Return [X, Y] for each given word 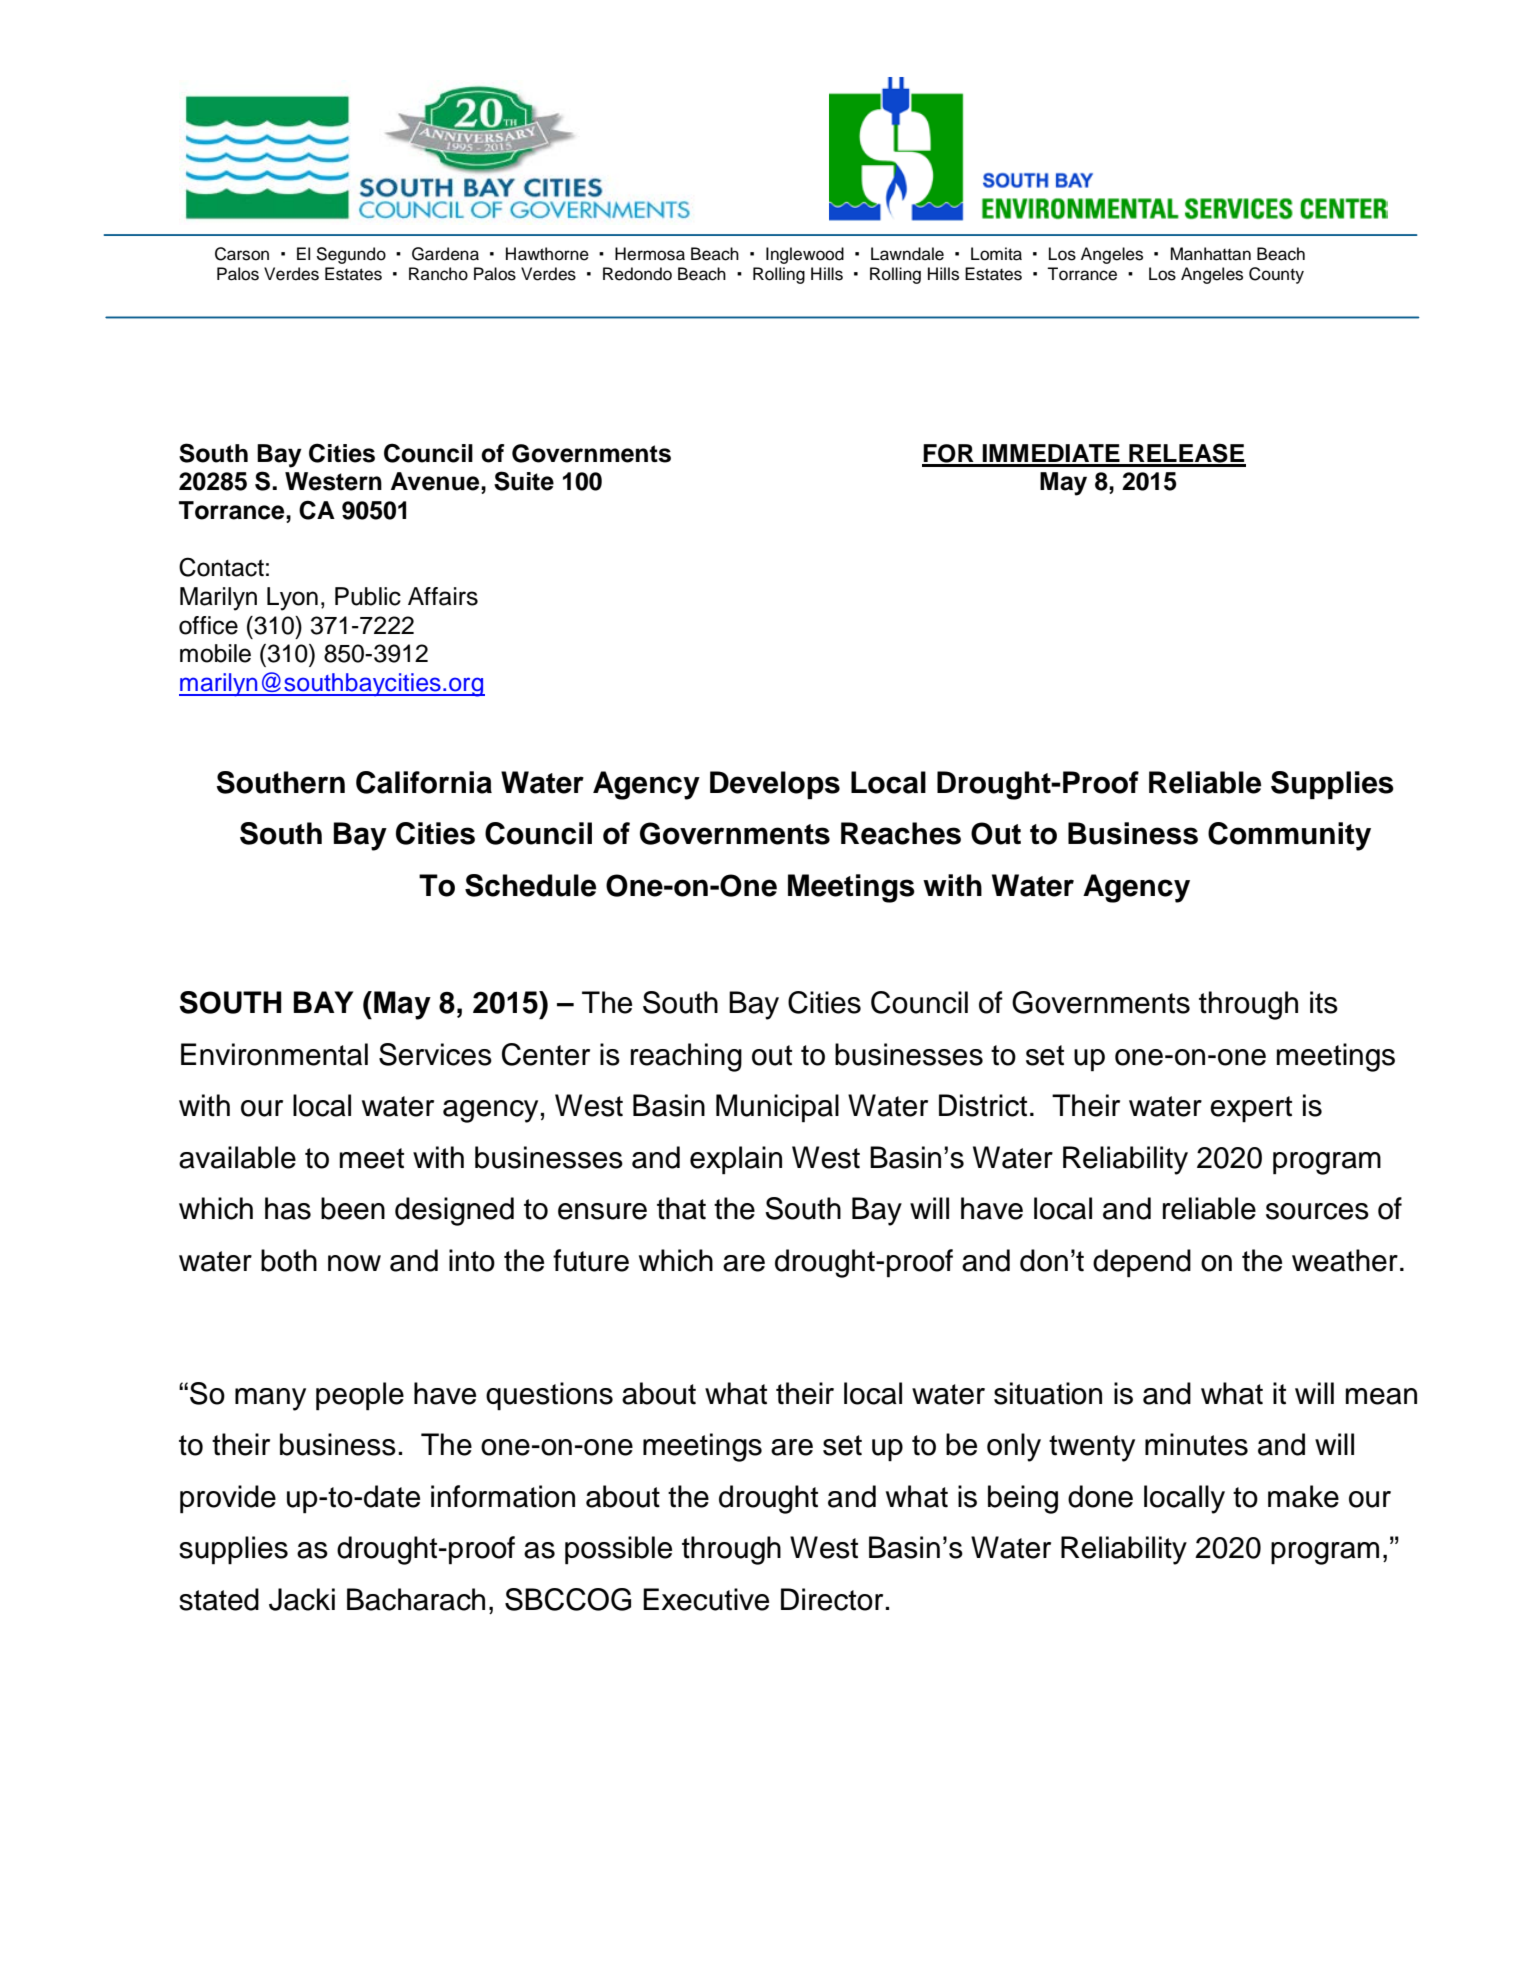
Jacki [302, 1599]
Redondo [637, 274]
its [1324, 1002]
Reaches [901, 833]
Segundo [351, 255]
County [1276, 275]
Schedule [530, 885]
